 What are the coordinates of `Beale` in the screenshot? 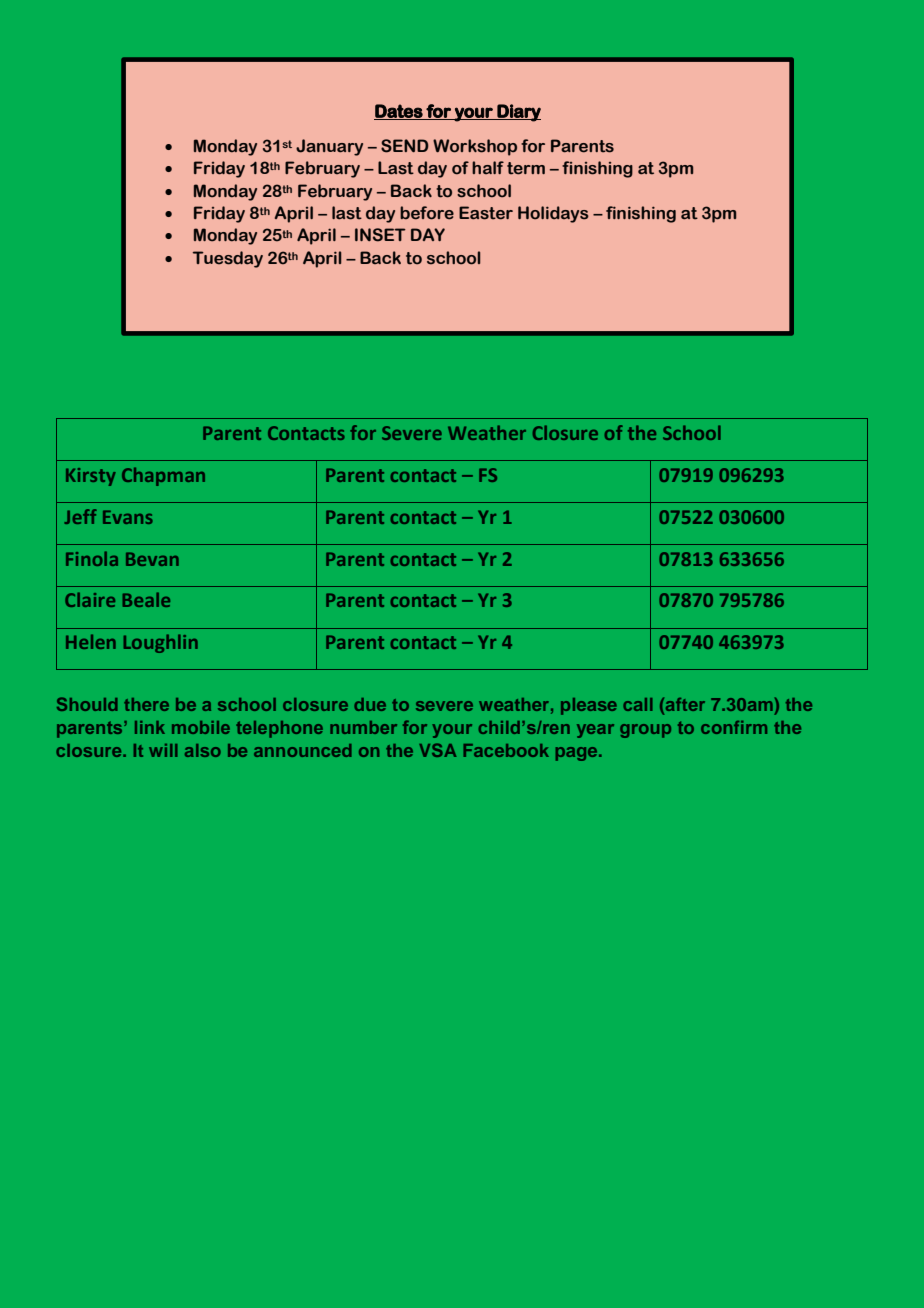 It's located at (146, 599).
